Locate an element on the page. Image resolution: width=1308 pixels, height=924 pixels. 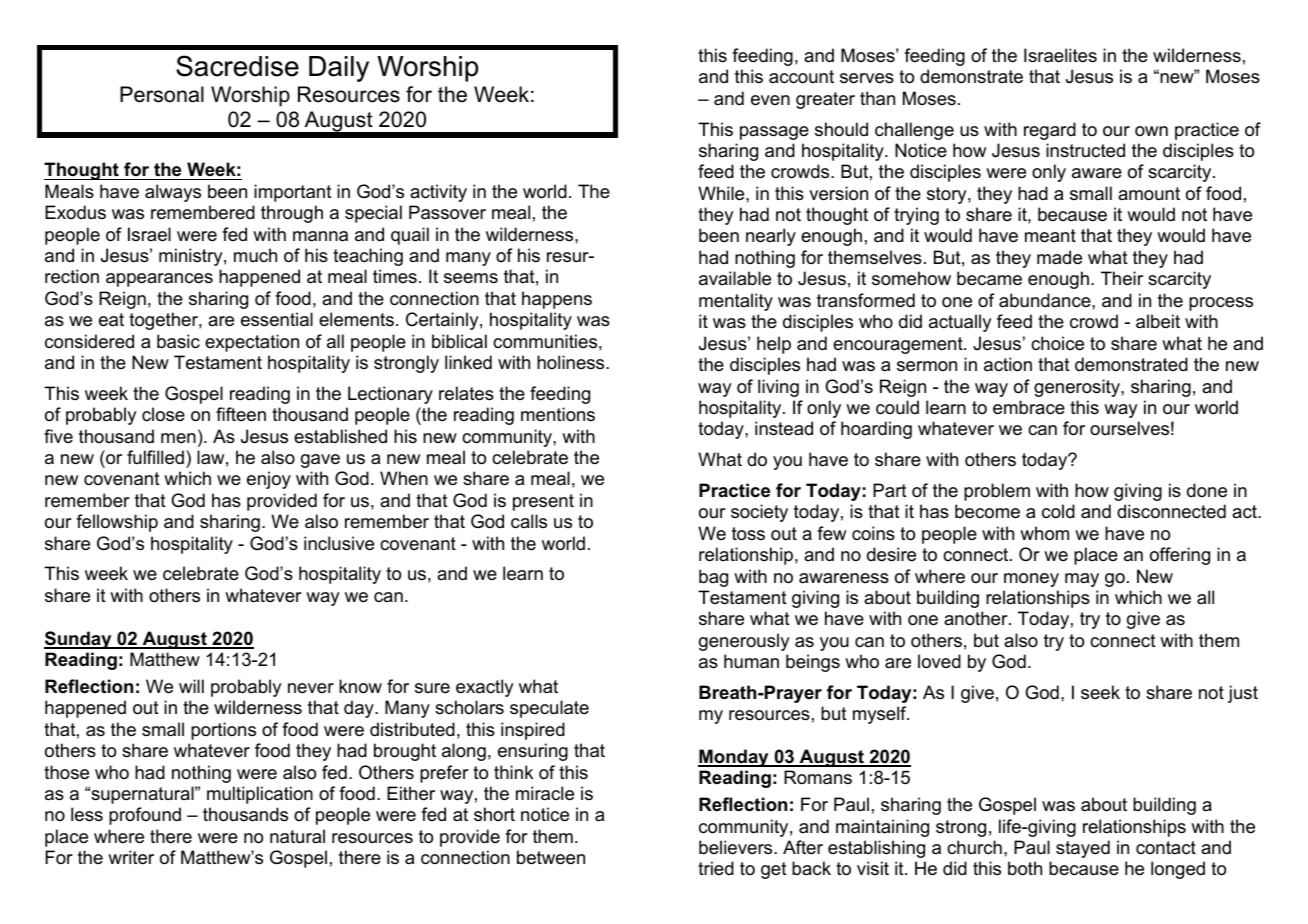
even is located at coordinates (770, 100).
